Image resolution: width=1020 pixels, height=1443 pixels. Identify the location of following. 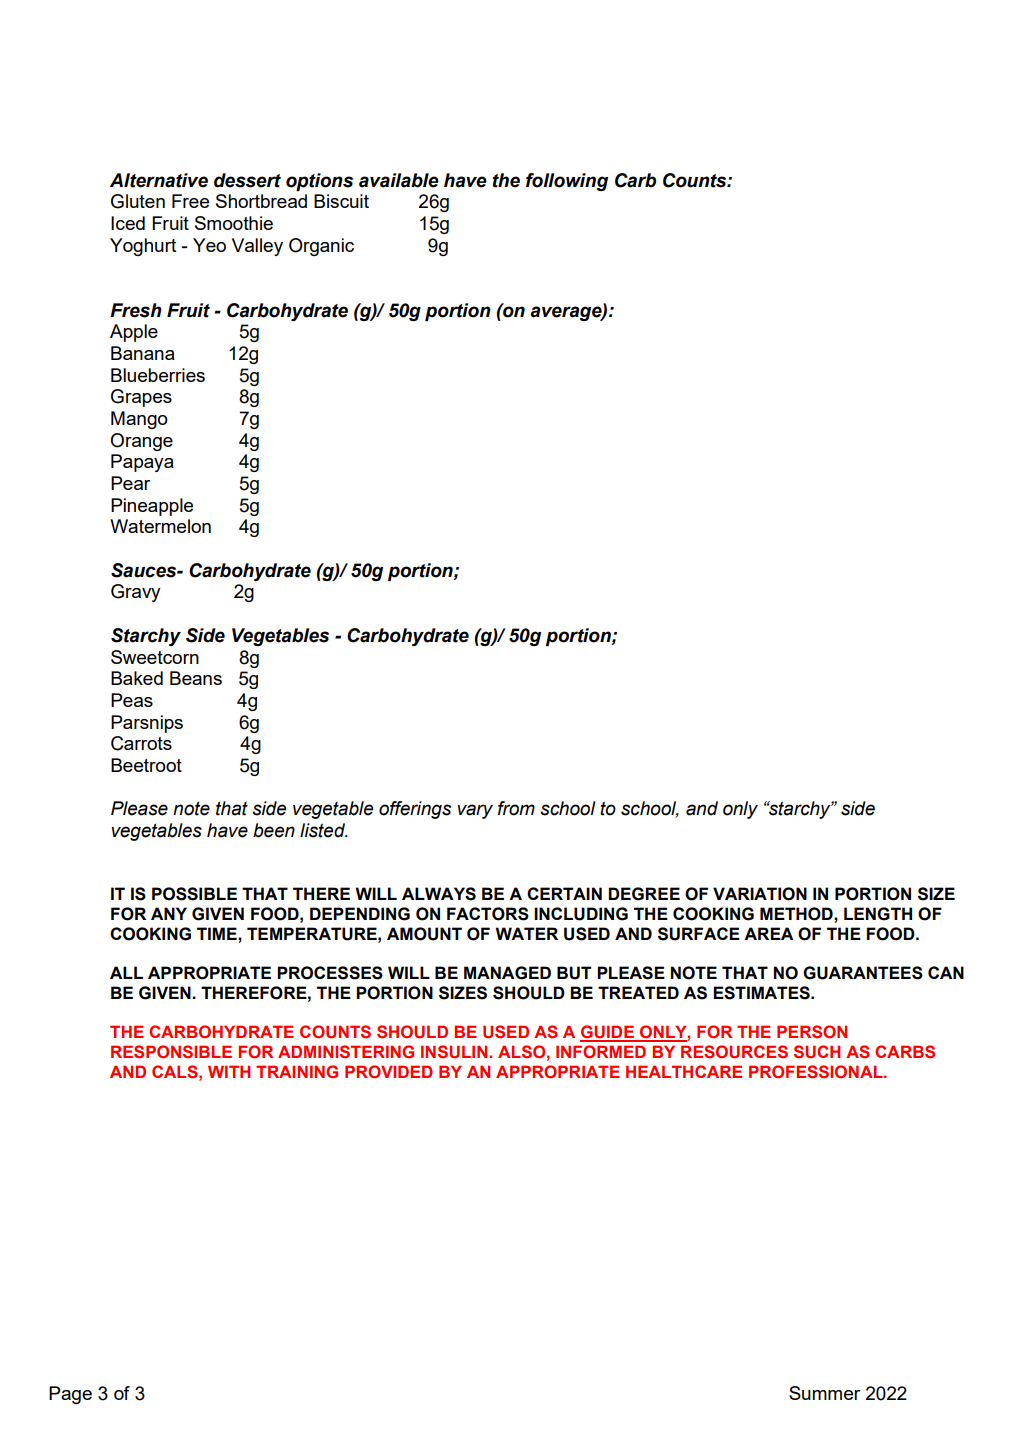
(567, 182).
